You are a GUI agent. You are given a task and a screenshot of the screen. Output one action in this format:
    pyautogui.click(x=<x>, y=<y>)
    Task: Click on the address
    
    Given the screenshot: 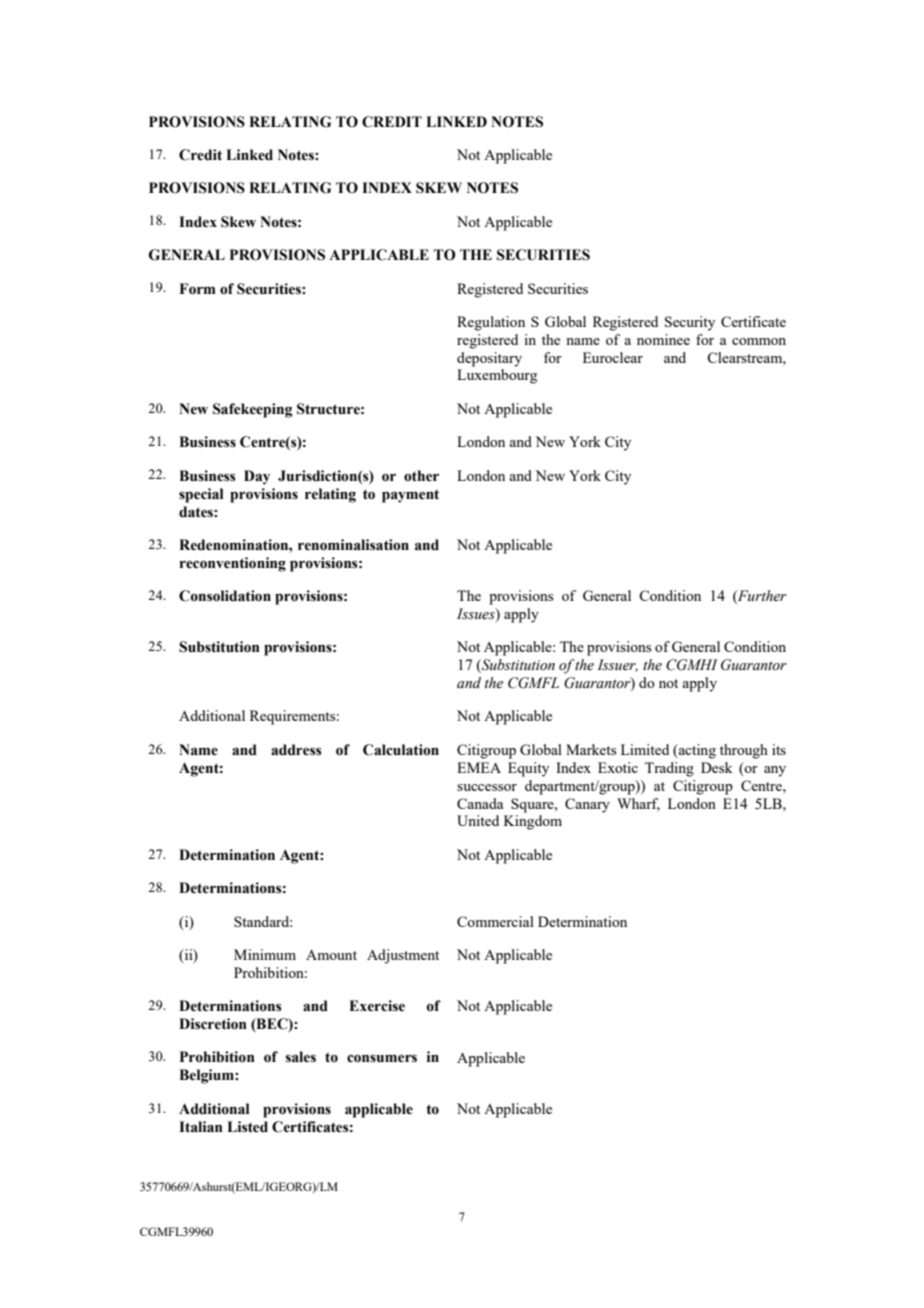 What is the action you would take?
    pyautogui.click(x=296, y=750)
